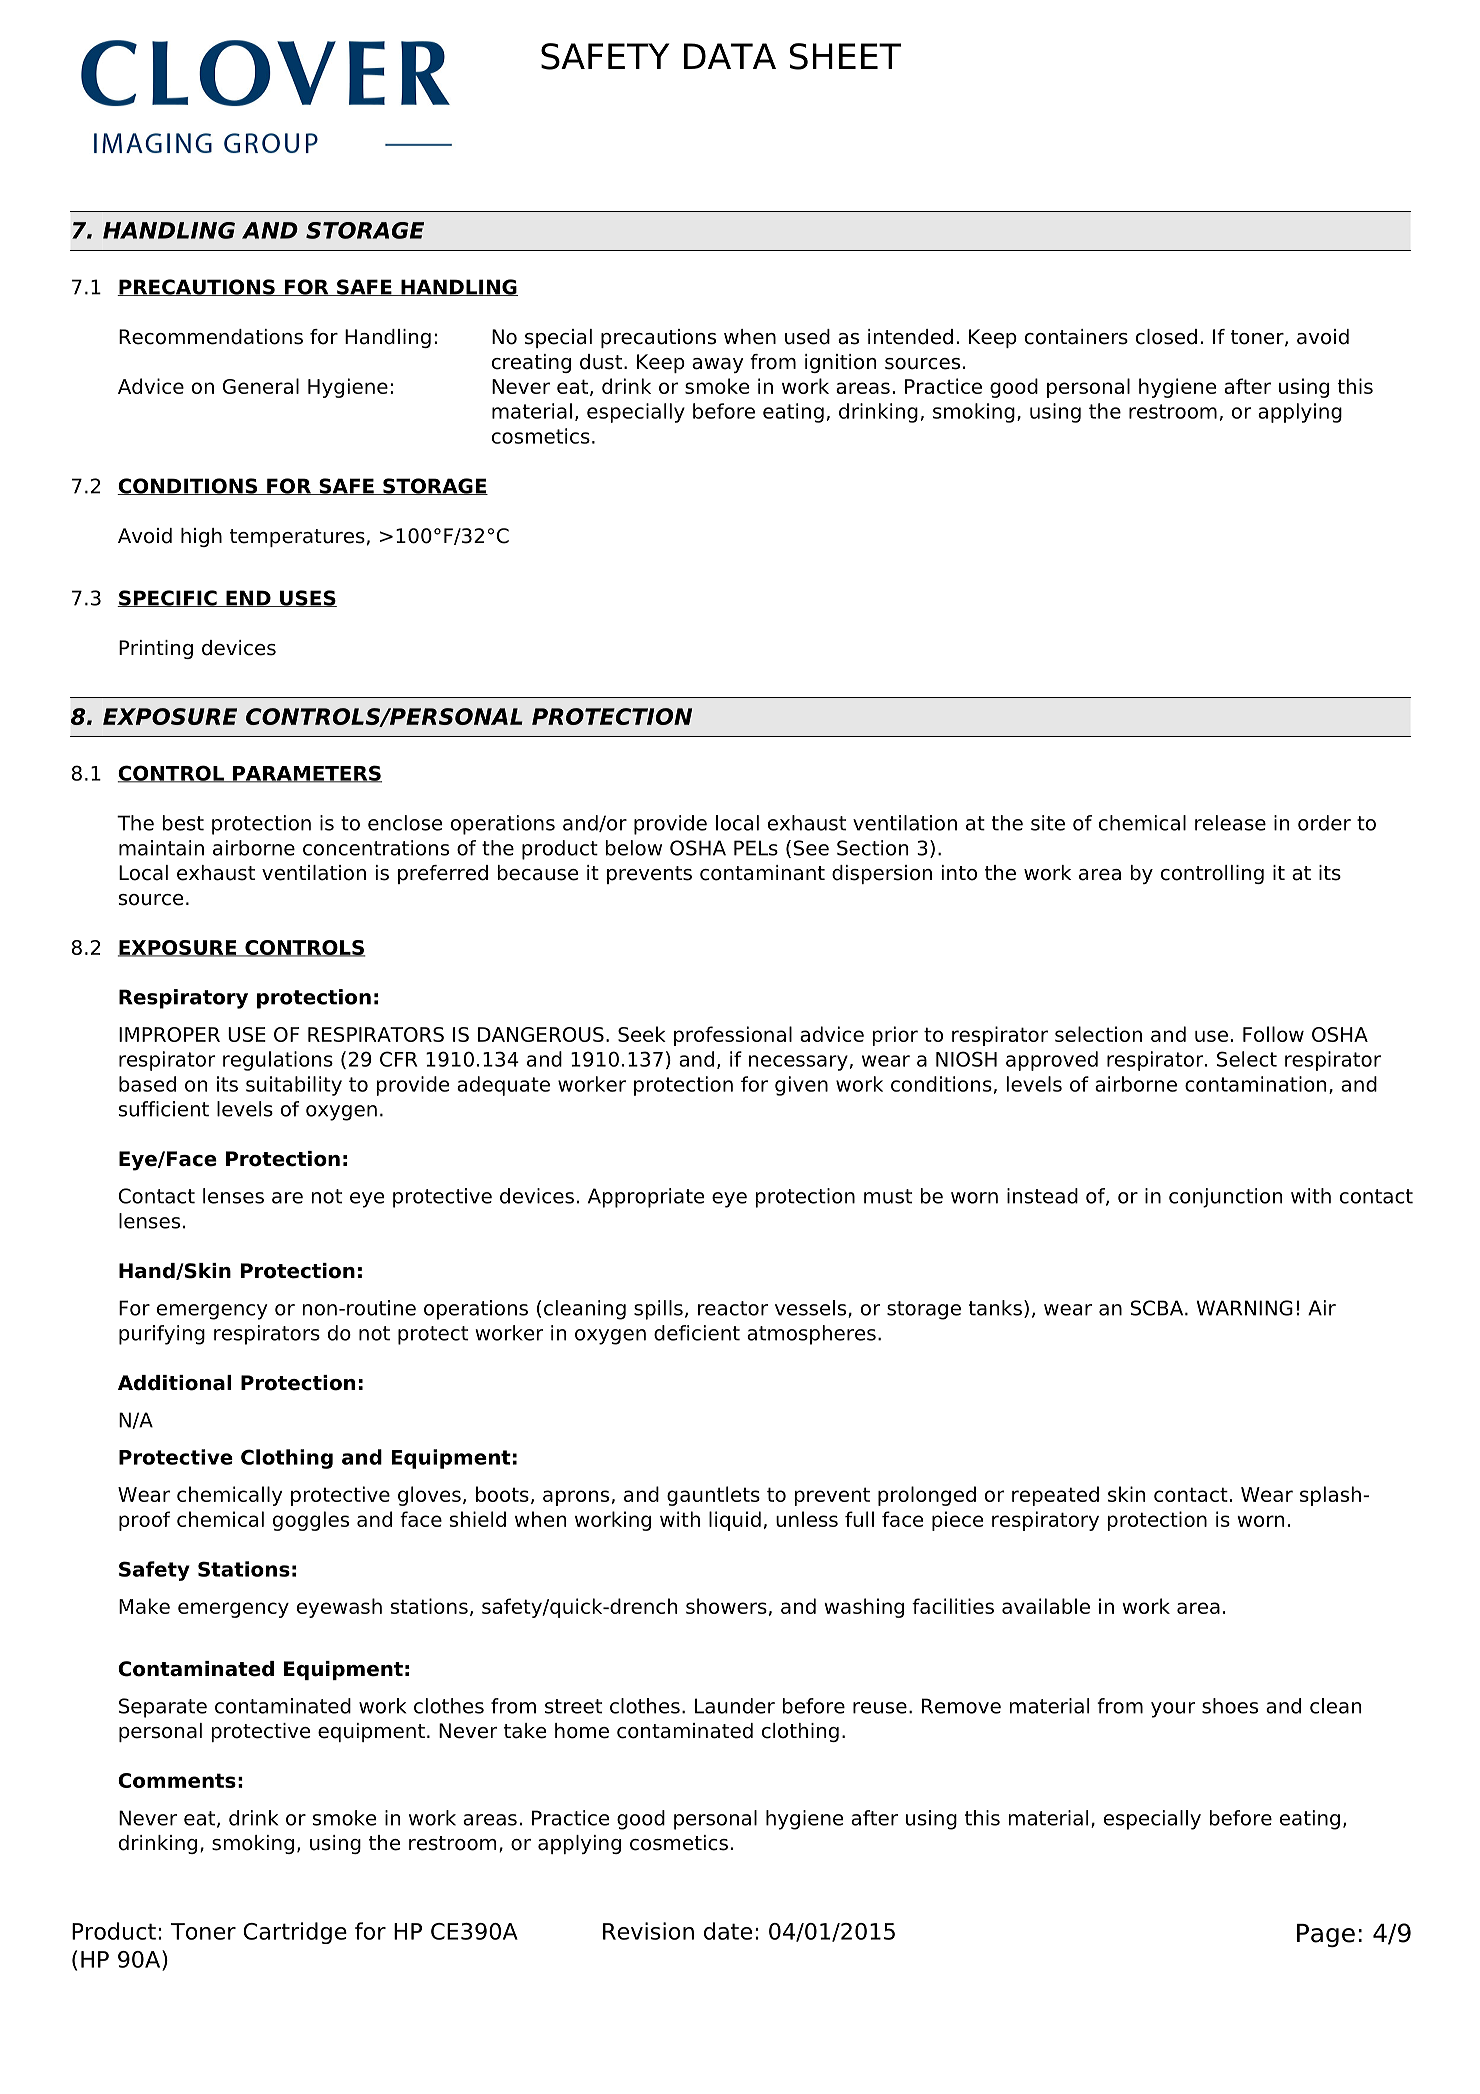  I want to click on date, so click(728, 1931).
